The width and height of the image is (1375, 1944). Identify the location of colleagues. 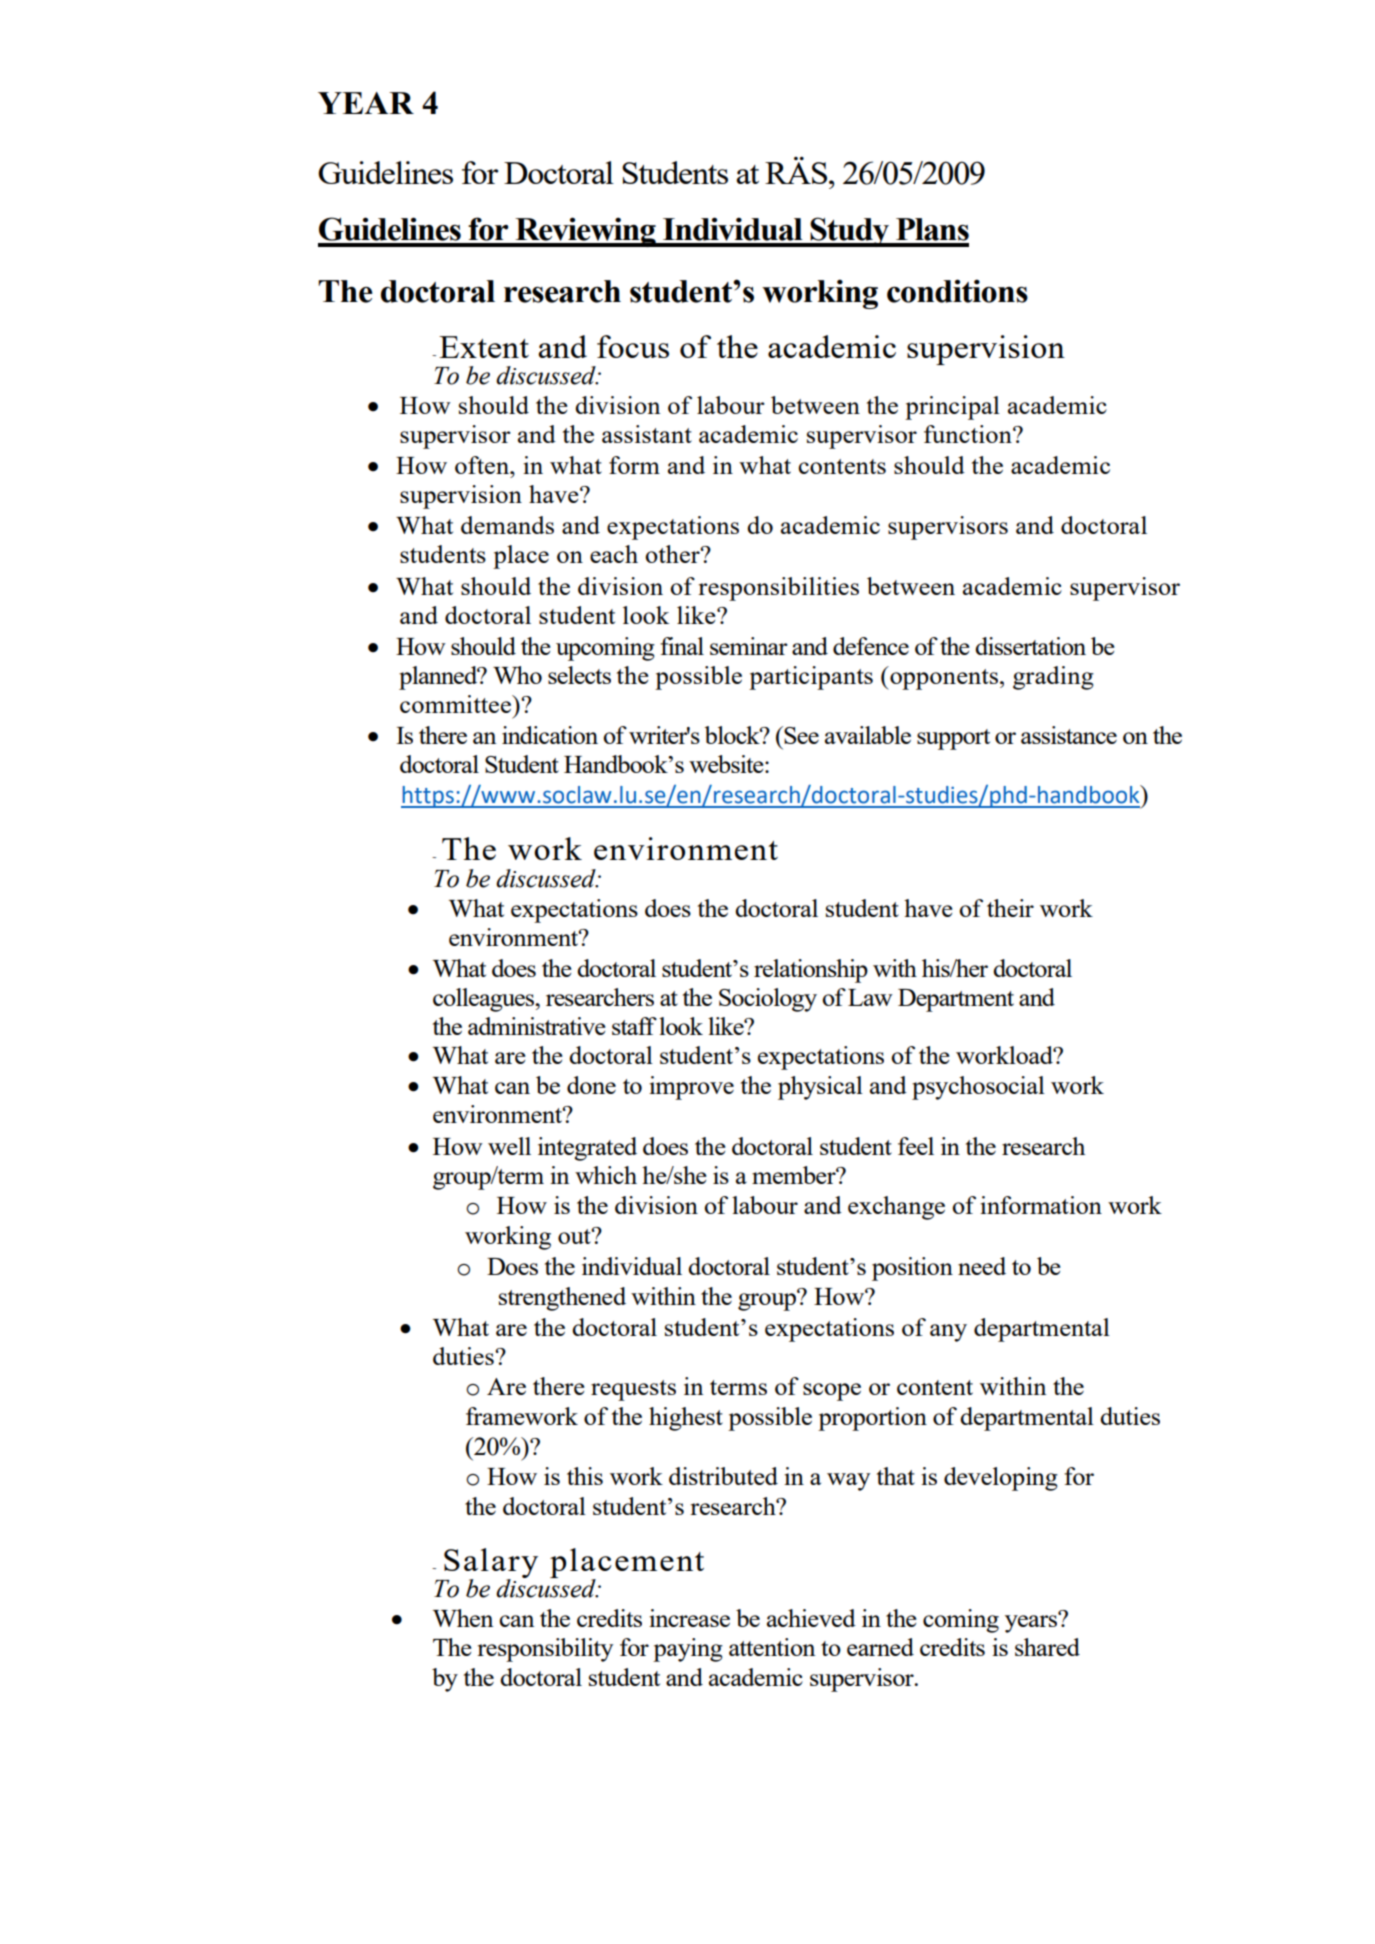
(485, 1000).
